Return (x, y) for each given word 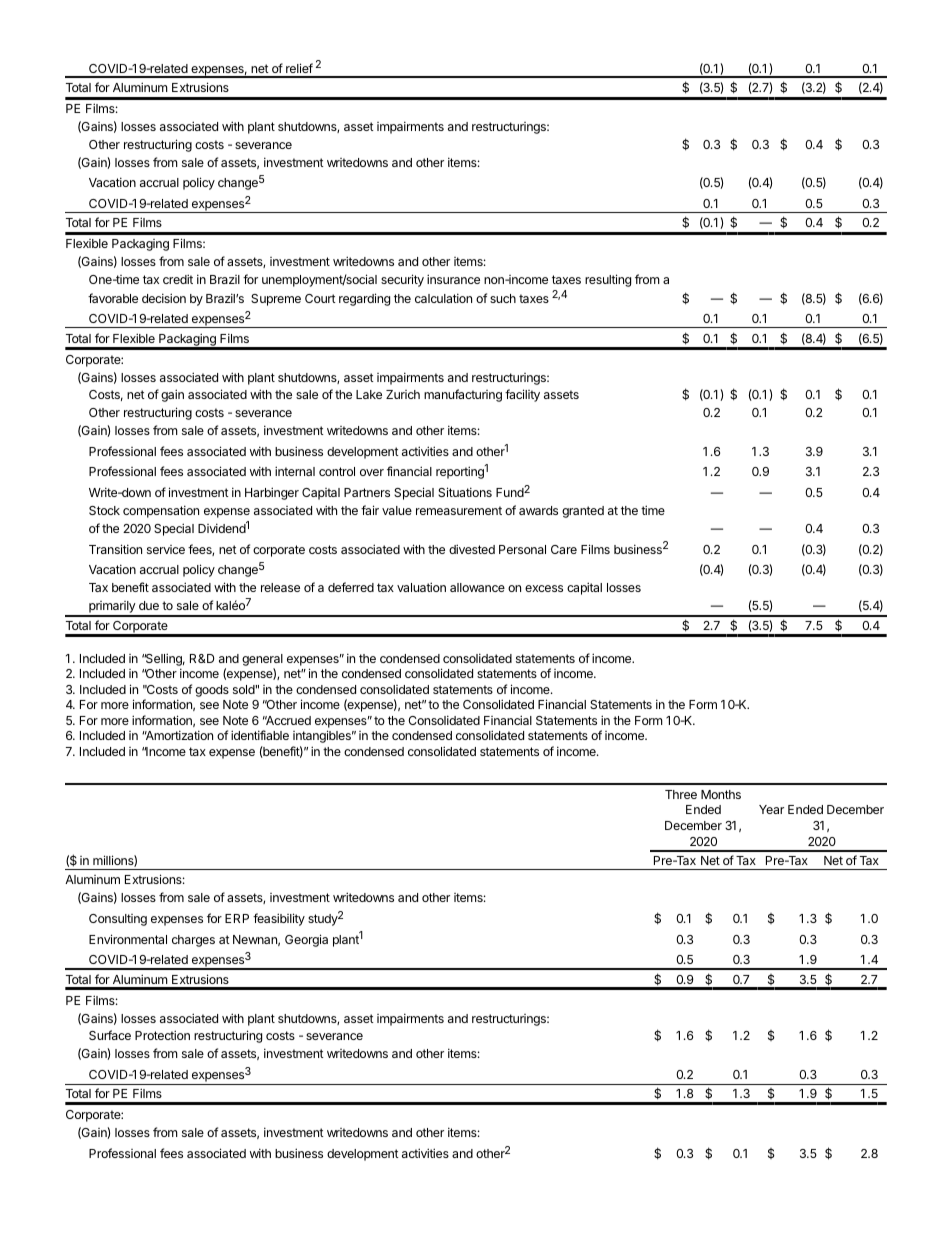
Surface (110, 1035)
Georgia (306, 940)
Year (771, 809)
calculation (443, 298)
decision (164, 298)
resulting (608, 280)
